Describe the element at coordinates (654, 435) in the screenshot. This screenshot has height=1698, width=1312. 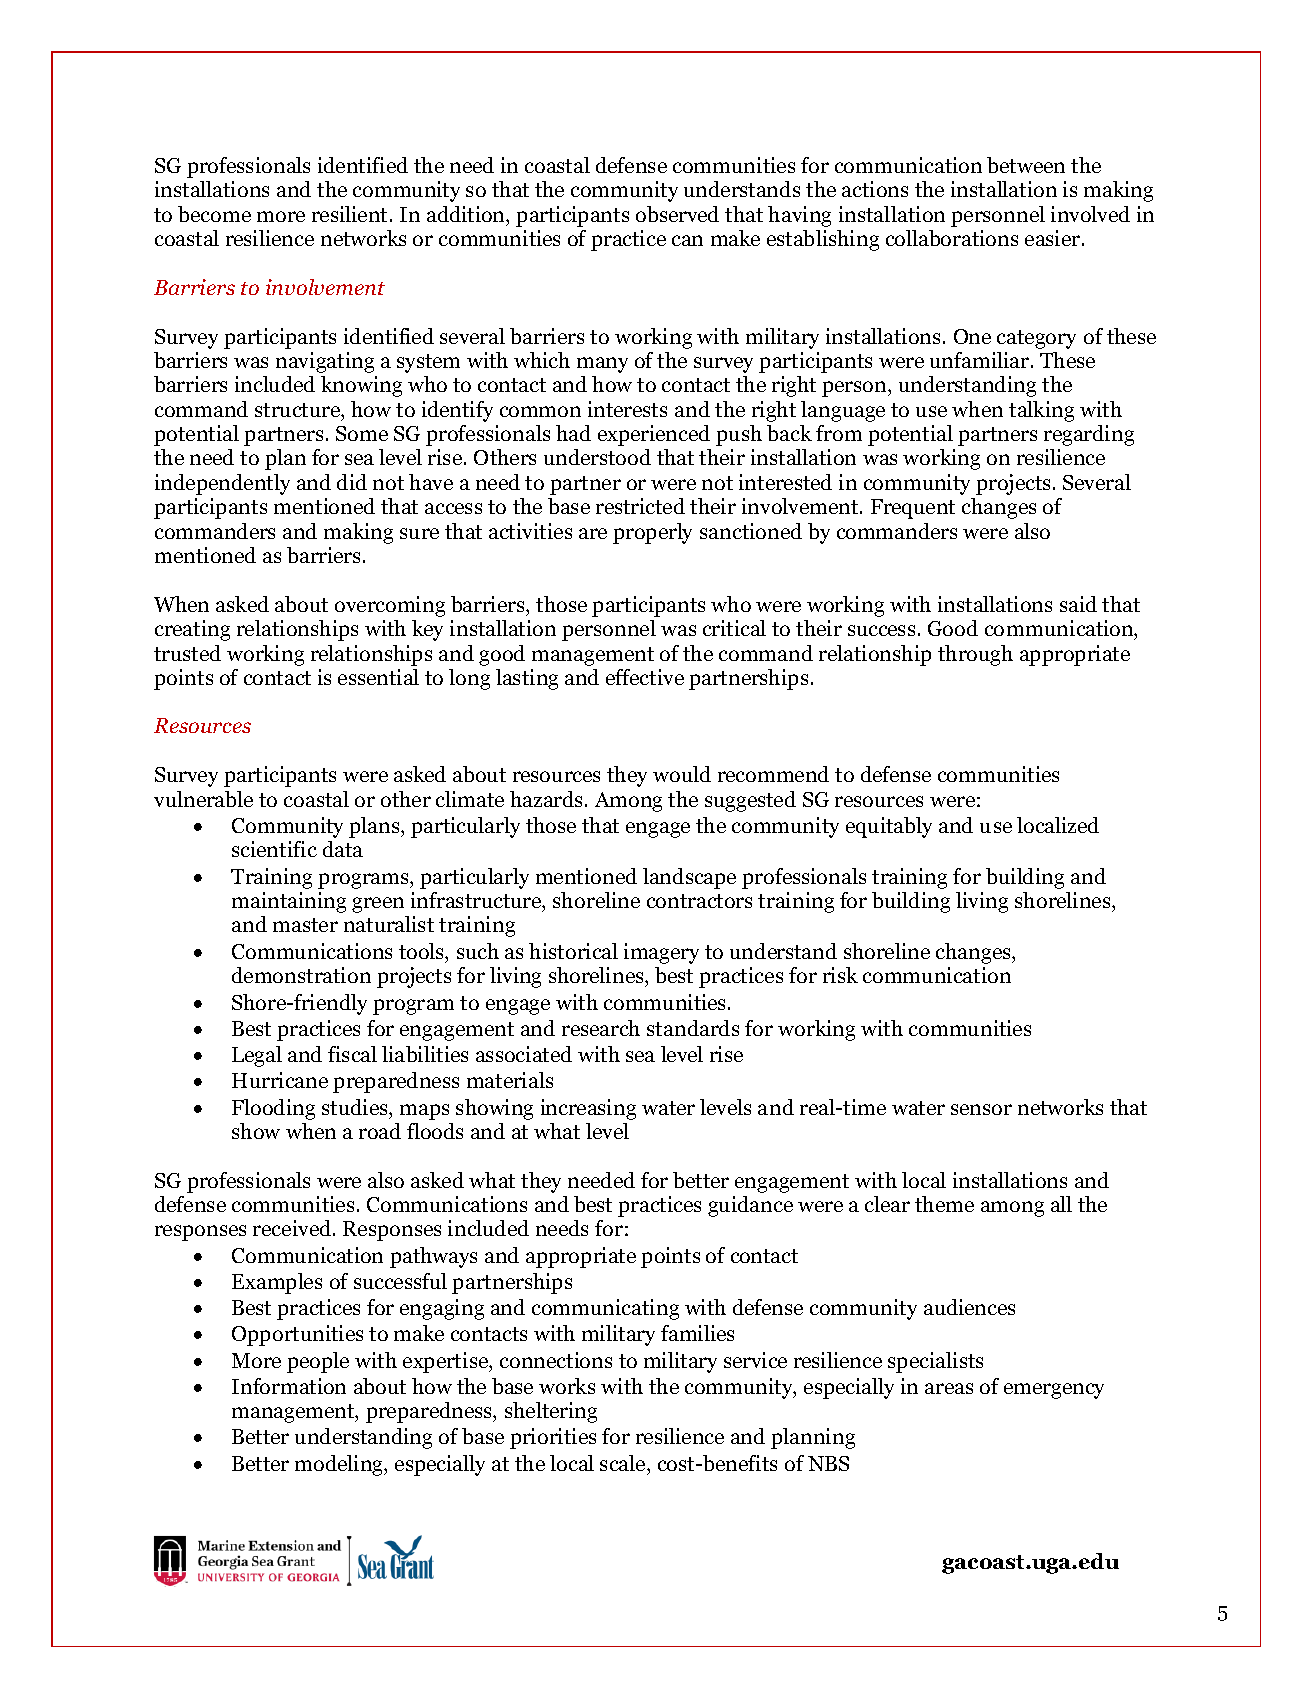
I see `experienced` at that location.
